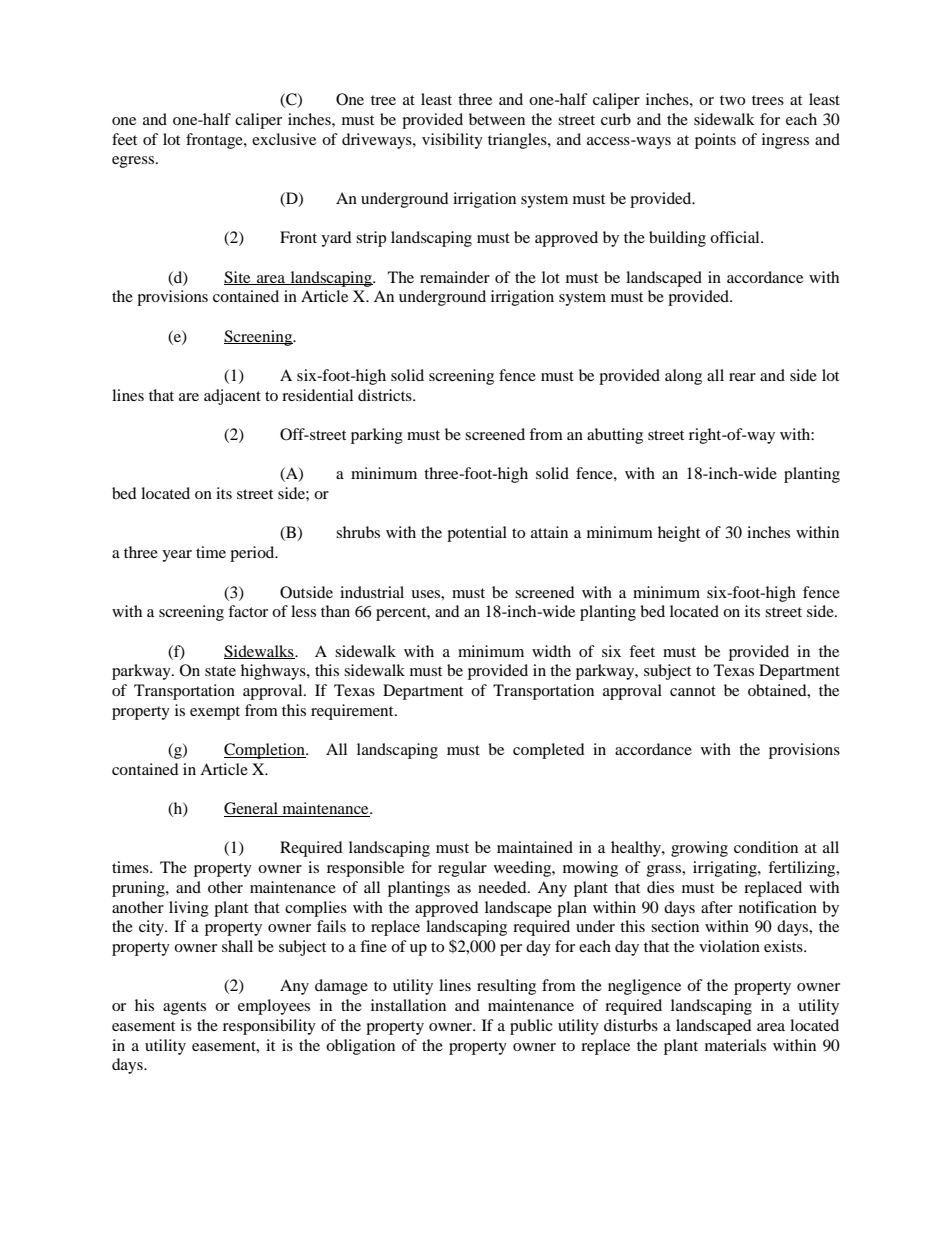  I want to click on regular, so click(462, 869).
